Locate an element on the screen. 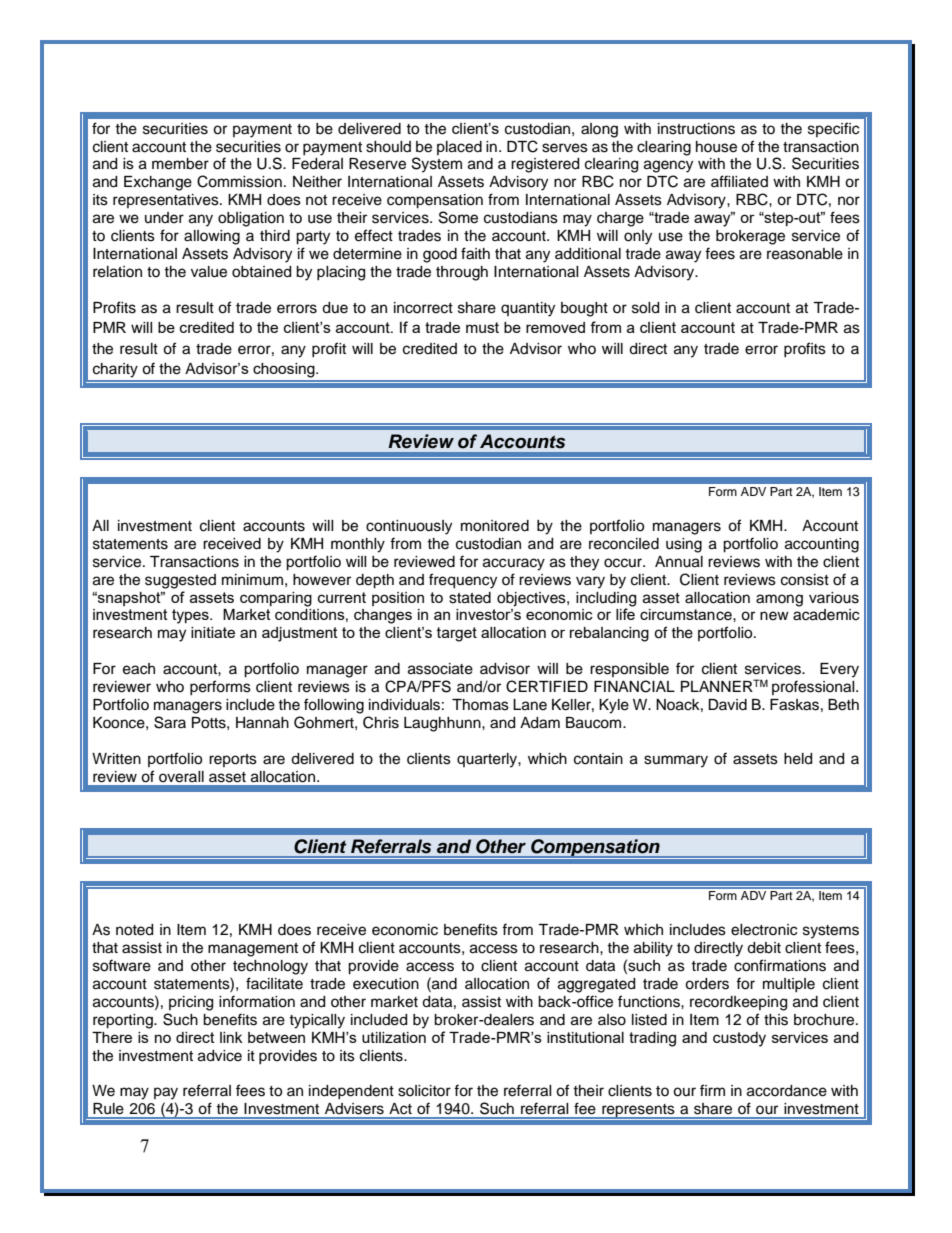 The image size is (952, 1233). value is located at coordinates (209, 272).
